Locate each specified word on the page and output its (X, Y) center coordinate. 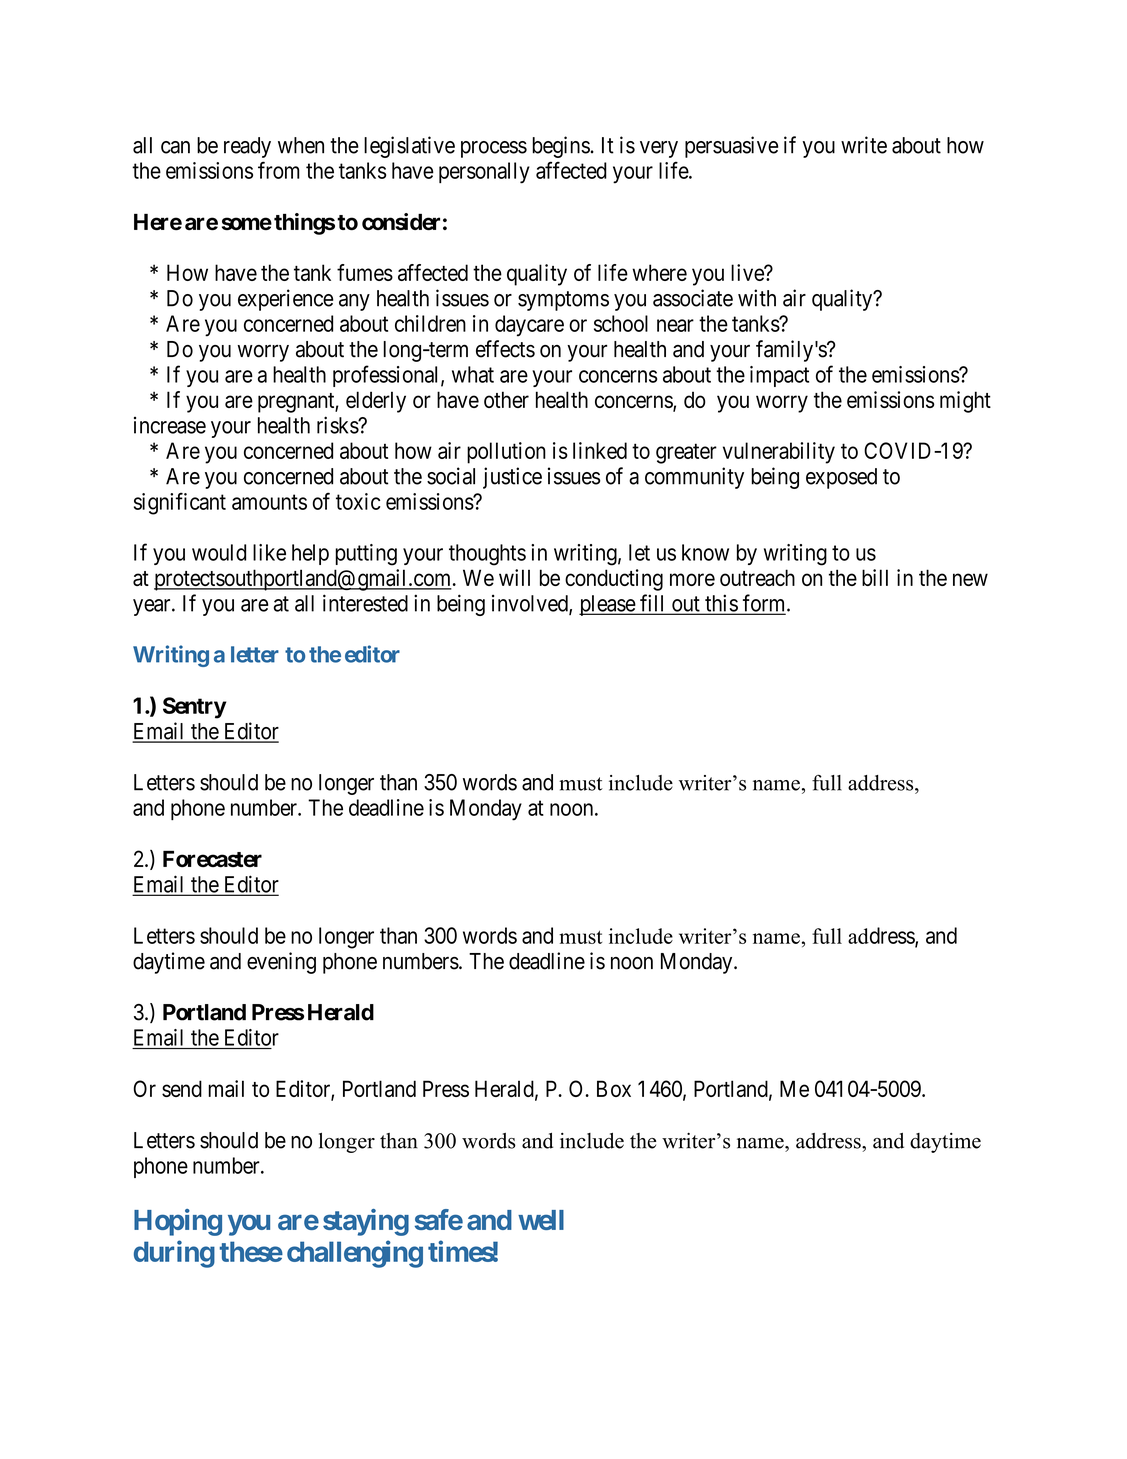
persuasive (732, 147)
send (182, 1088)
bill (875, 577)
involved (531, 604)
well (541, 1220)
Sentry (194, 708)
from (279, 170)
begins (561, 147)
